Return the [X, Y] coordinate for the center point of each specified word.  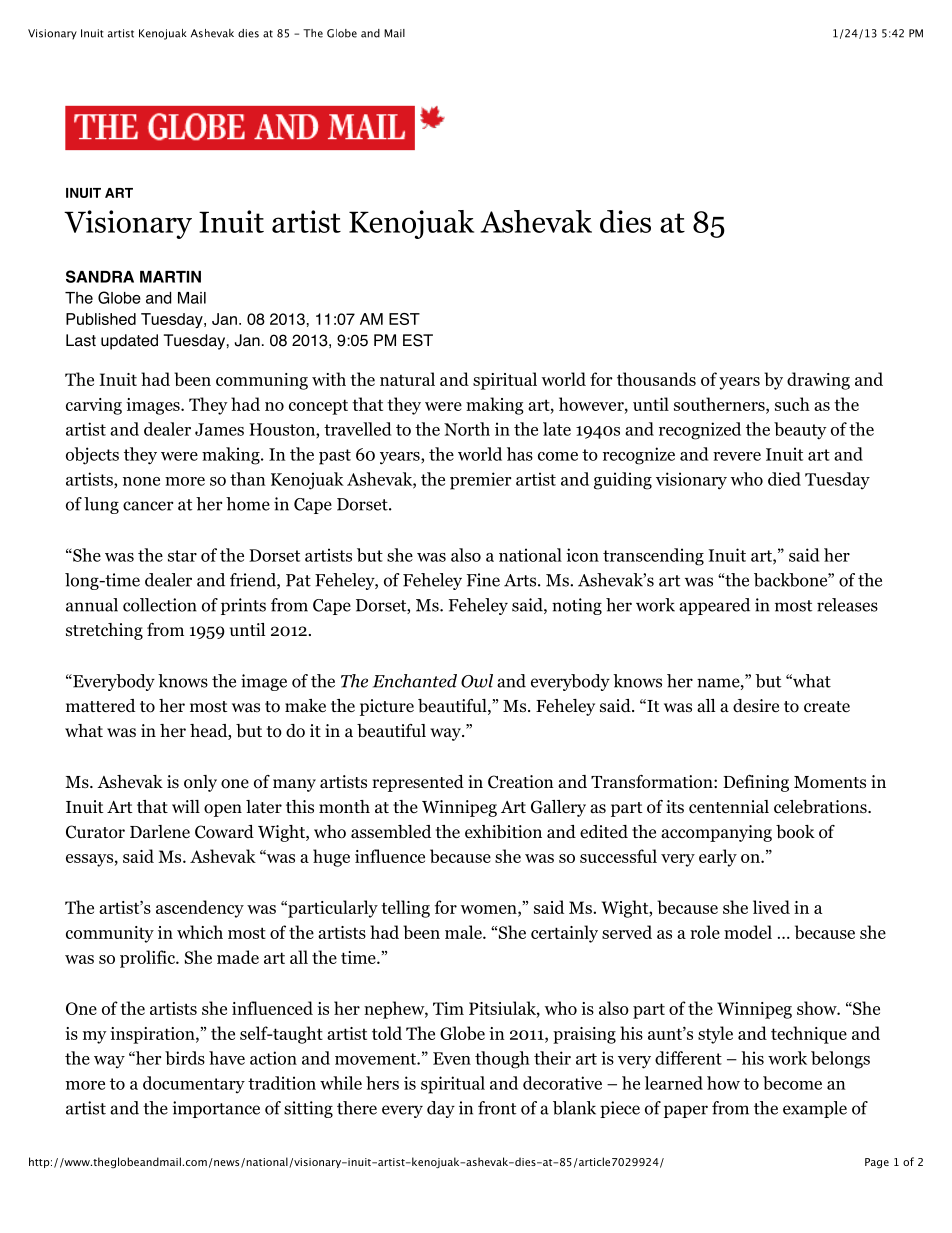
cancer [148, 506]
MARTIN [170, 277]
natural [407, 379]
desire [756, 706]
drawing [818, 381]
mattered [100, 706]
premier [480, 481]
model [748, 932]
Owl [477, 681]
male [464, 932]
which [200, 932]
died [784, 479]
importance [216, 1109]
